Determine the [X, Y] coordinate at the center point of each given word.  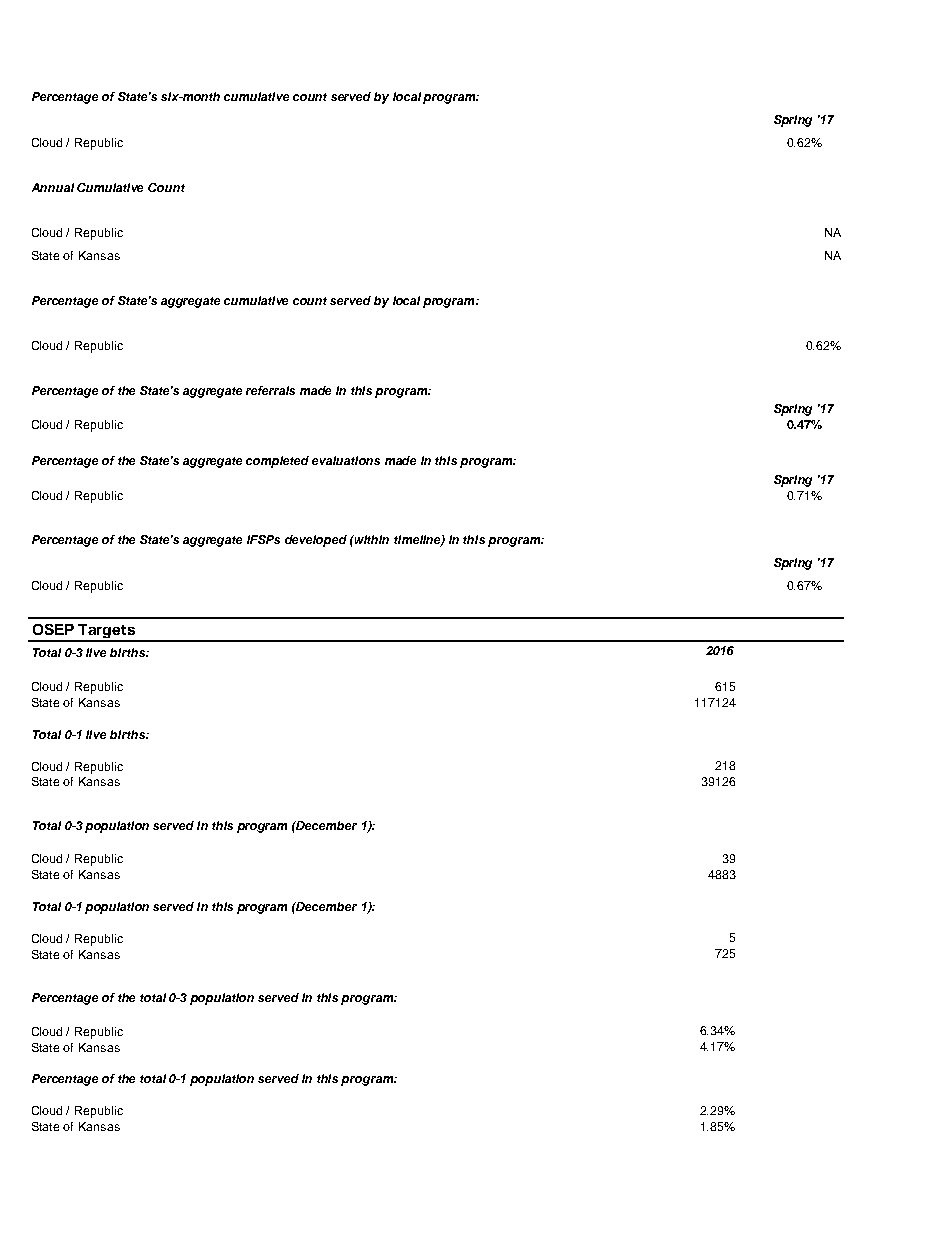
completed [277, 462]
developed [316, 541]
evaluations [346, 460]
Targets [107, 632]
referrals [270, 390]
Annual [53, 187]
